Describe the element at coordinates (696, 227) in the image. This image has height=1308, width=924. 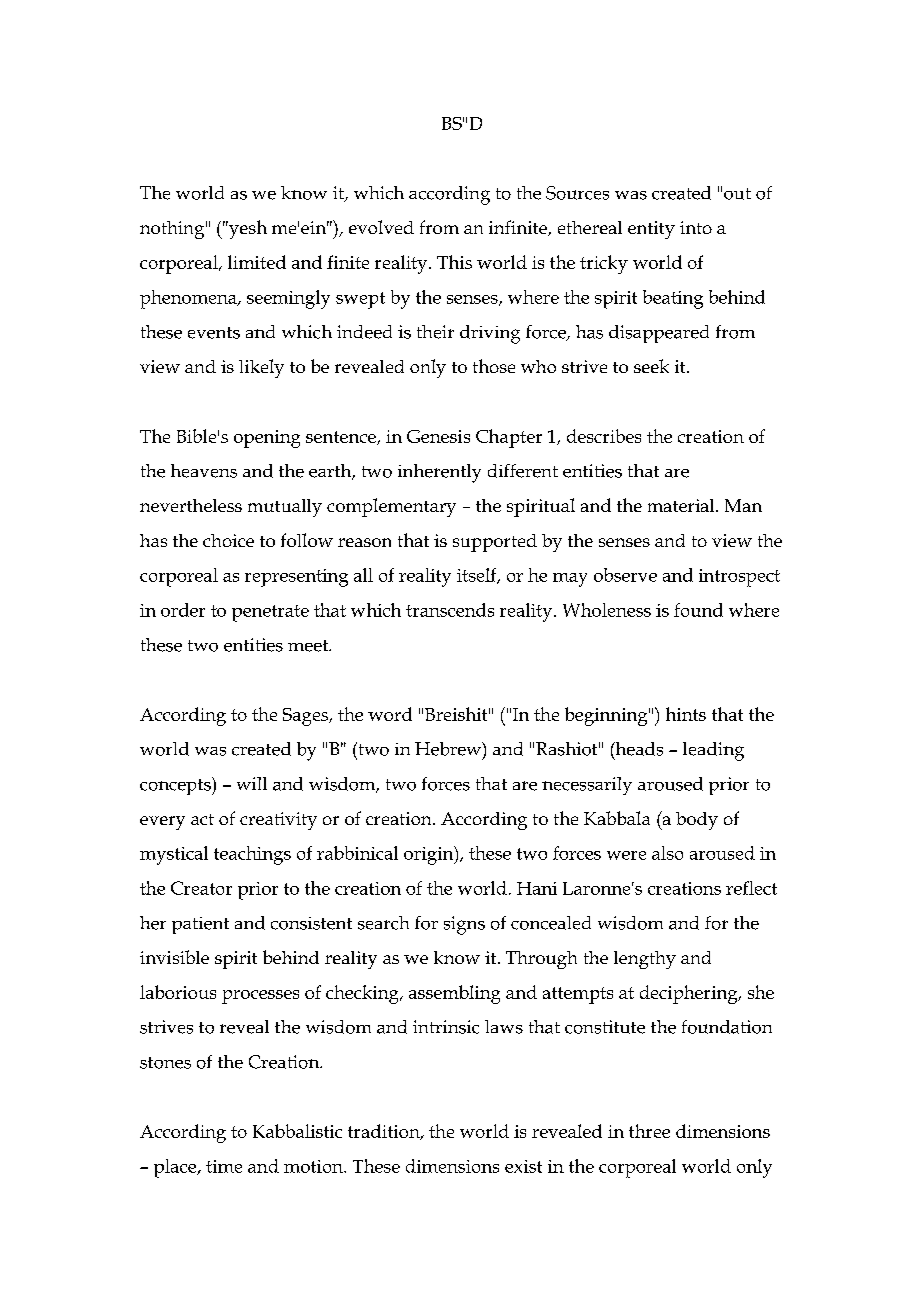
I see `into` at that location.
